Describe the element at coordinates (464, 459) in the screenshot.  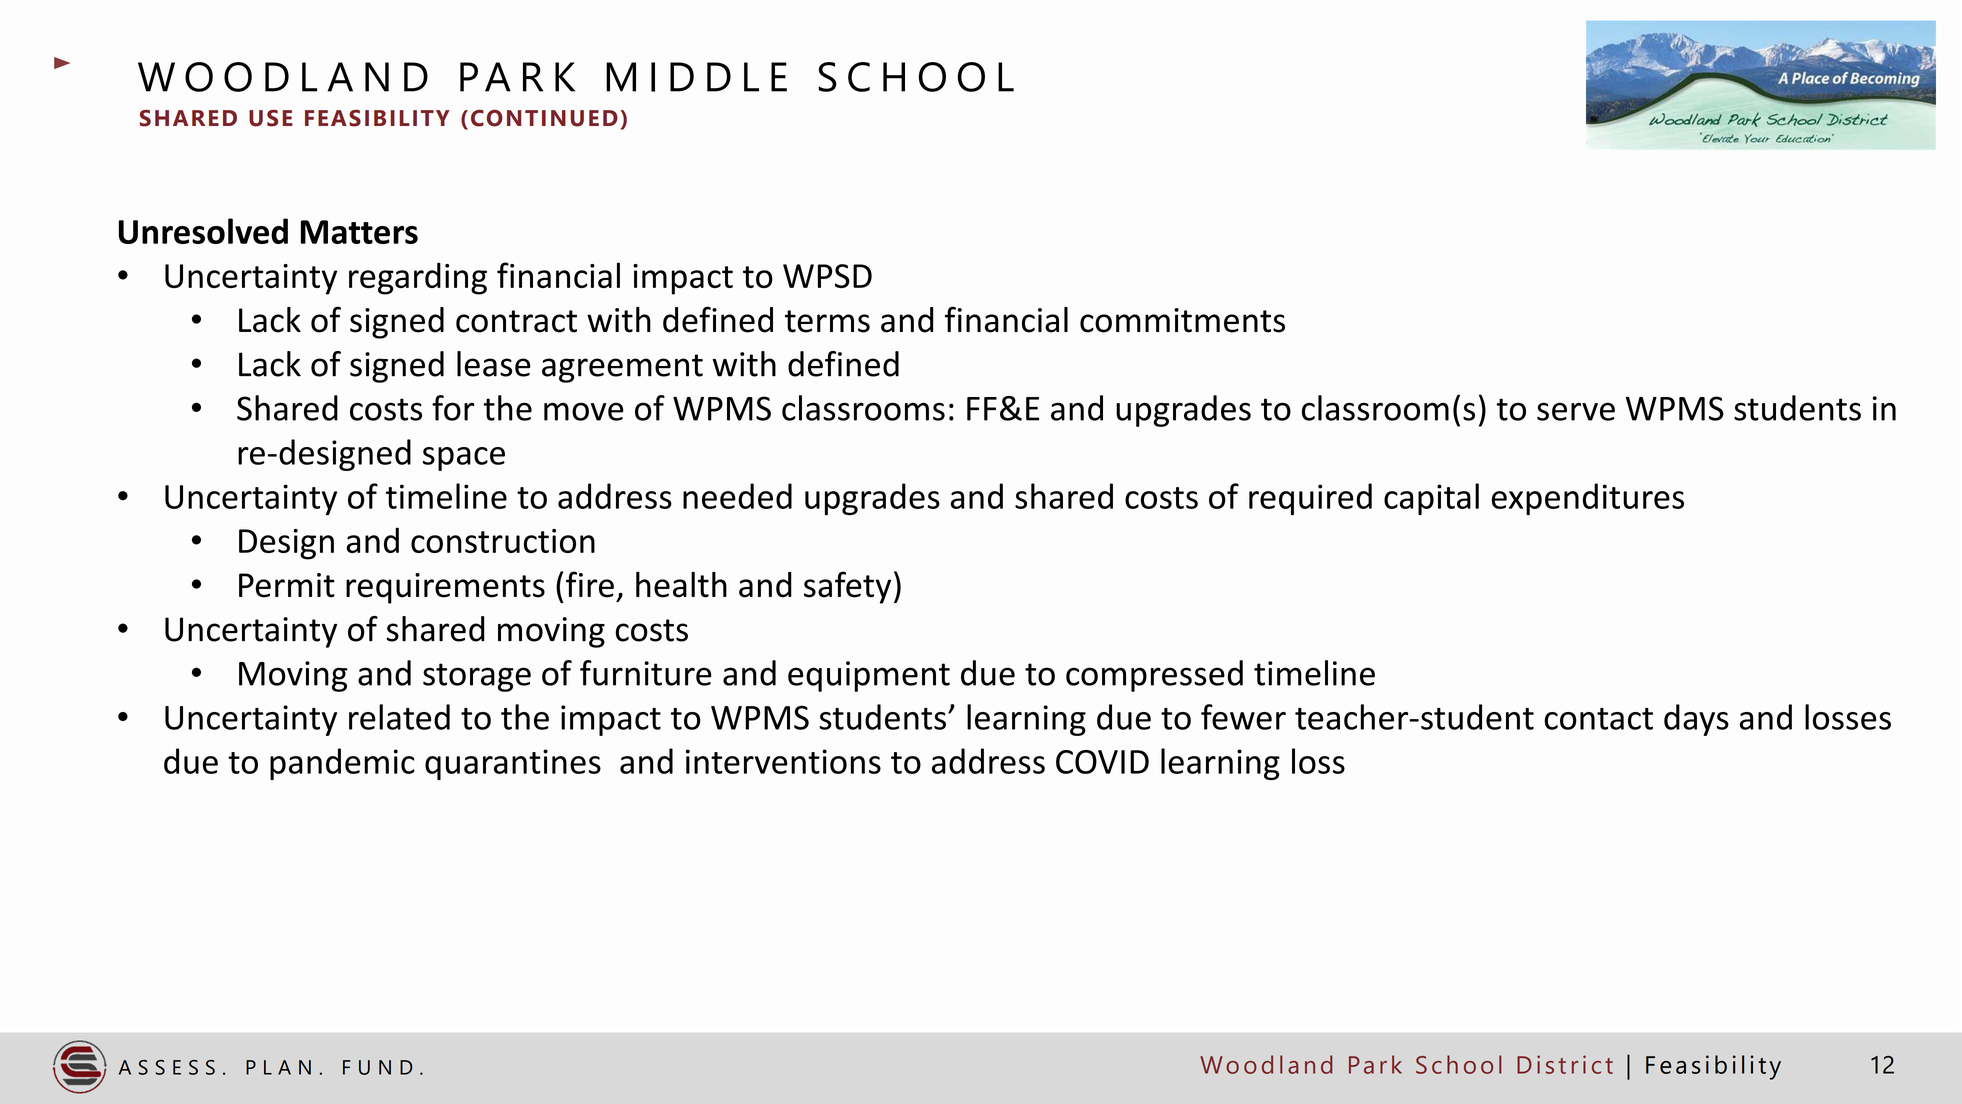
I see `space` at that location.
